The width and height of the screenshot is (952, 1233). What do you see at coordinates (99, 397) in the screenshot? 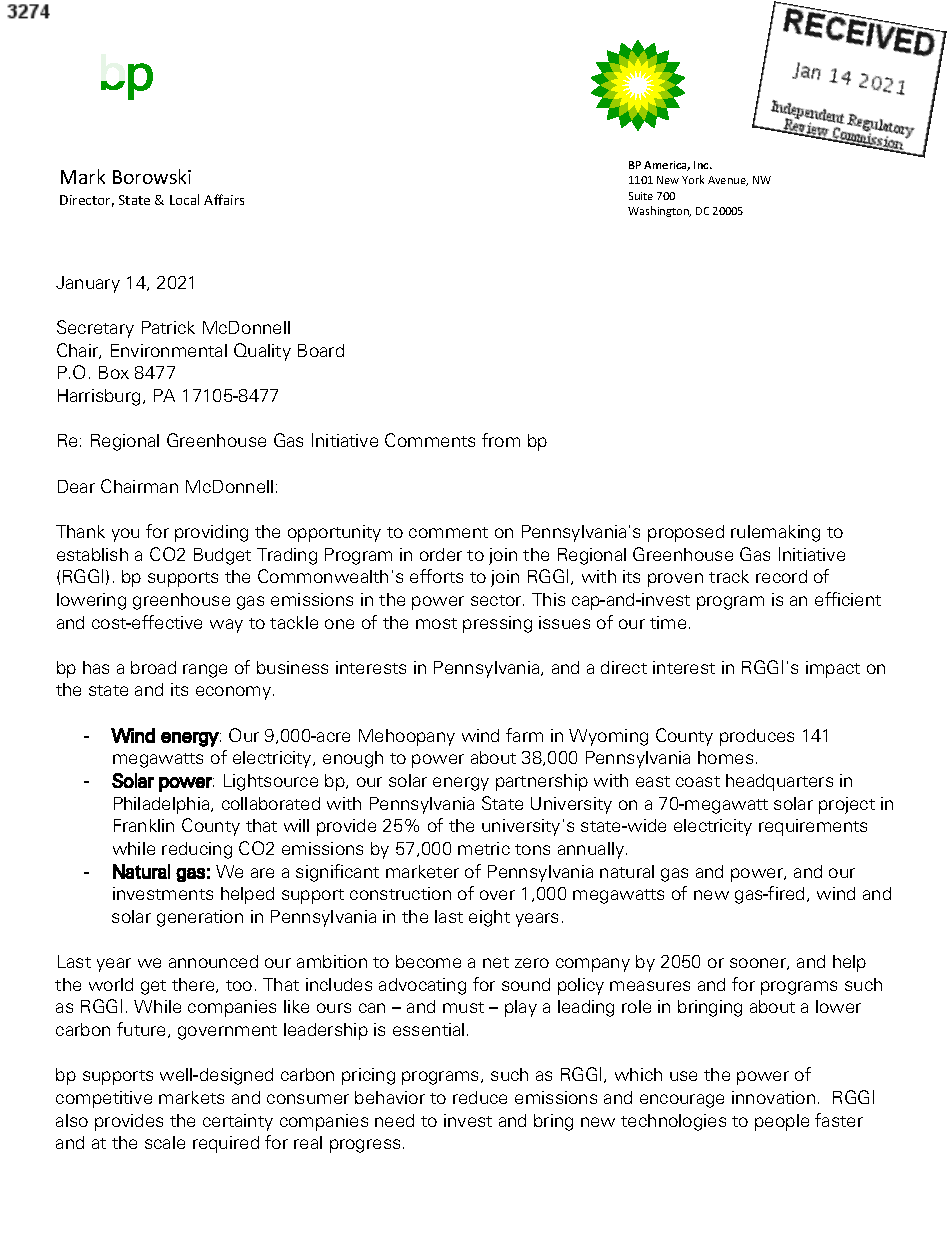
I see `Harrisburg` at bounding box center [99, 397].
